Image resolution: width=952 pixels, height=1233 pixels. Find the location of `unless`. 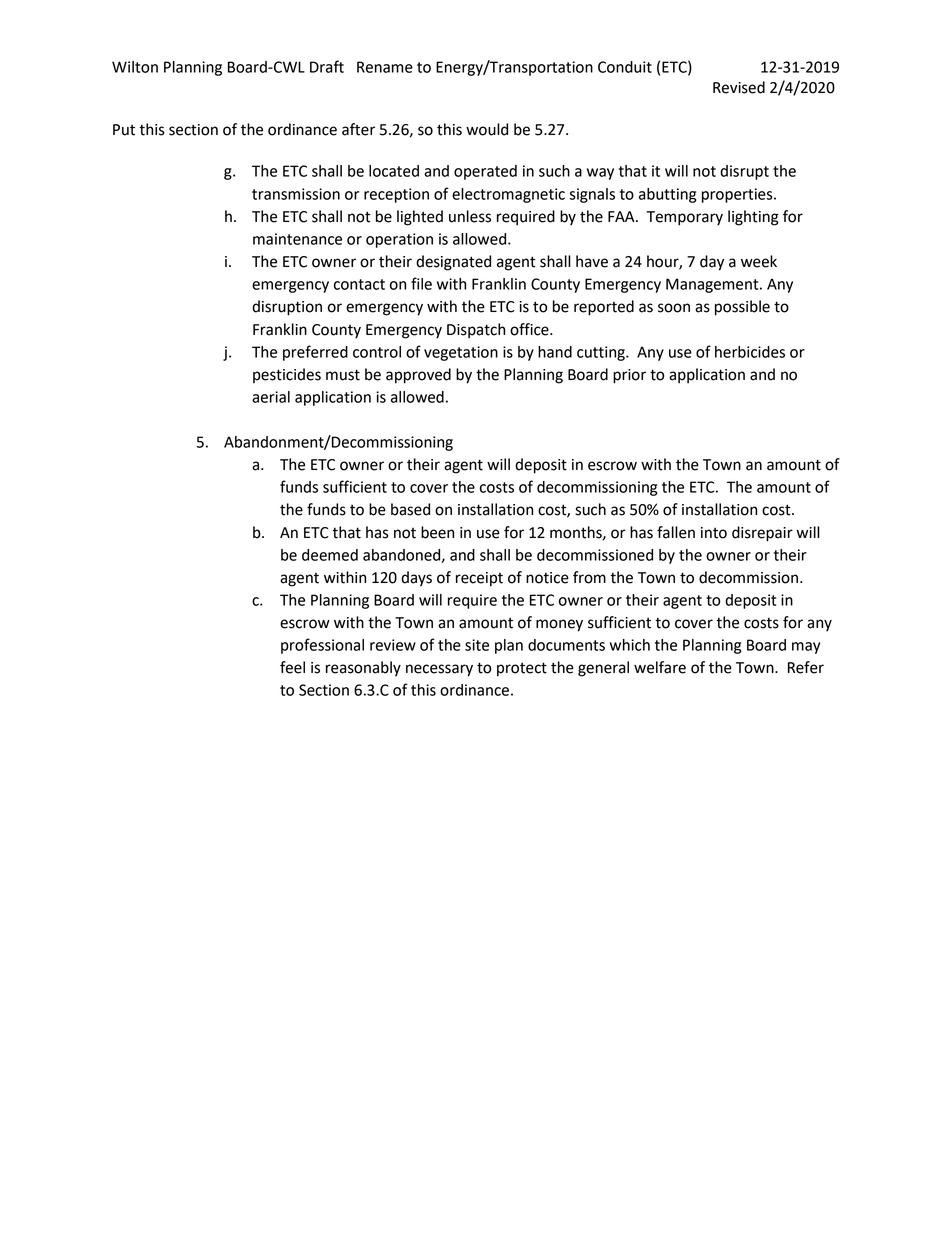

unless is located at coordinates (470, 216).
